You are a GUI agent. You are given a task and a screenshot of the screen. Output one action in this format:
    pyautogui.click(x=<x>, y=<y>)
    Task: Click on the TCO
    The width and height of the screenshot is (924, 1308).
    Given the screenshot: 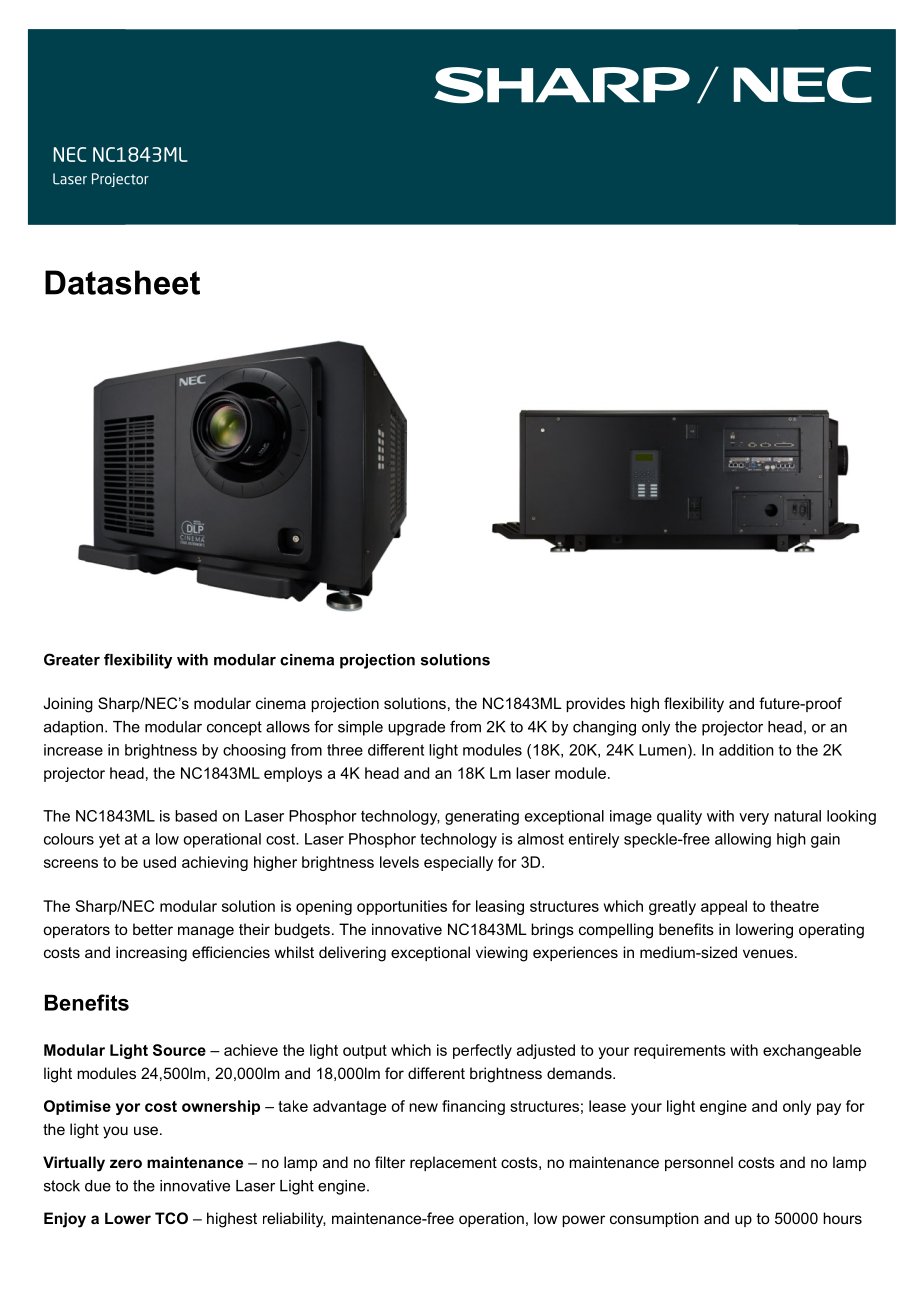 What is the action you would take?
    pyautogui.click(x=171, y=1218)
